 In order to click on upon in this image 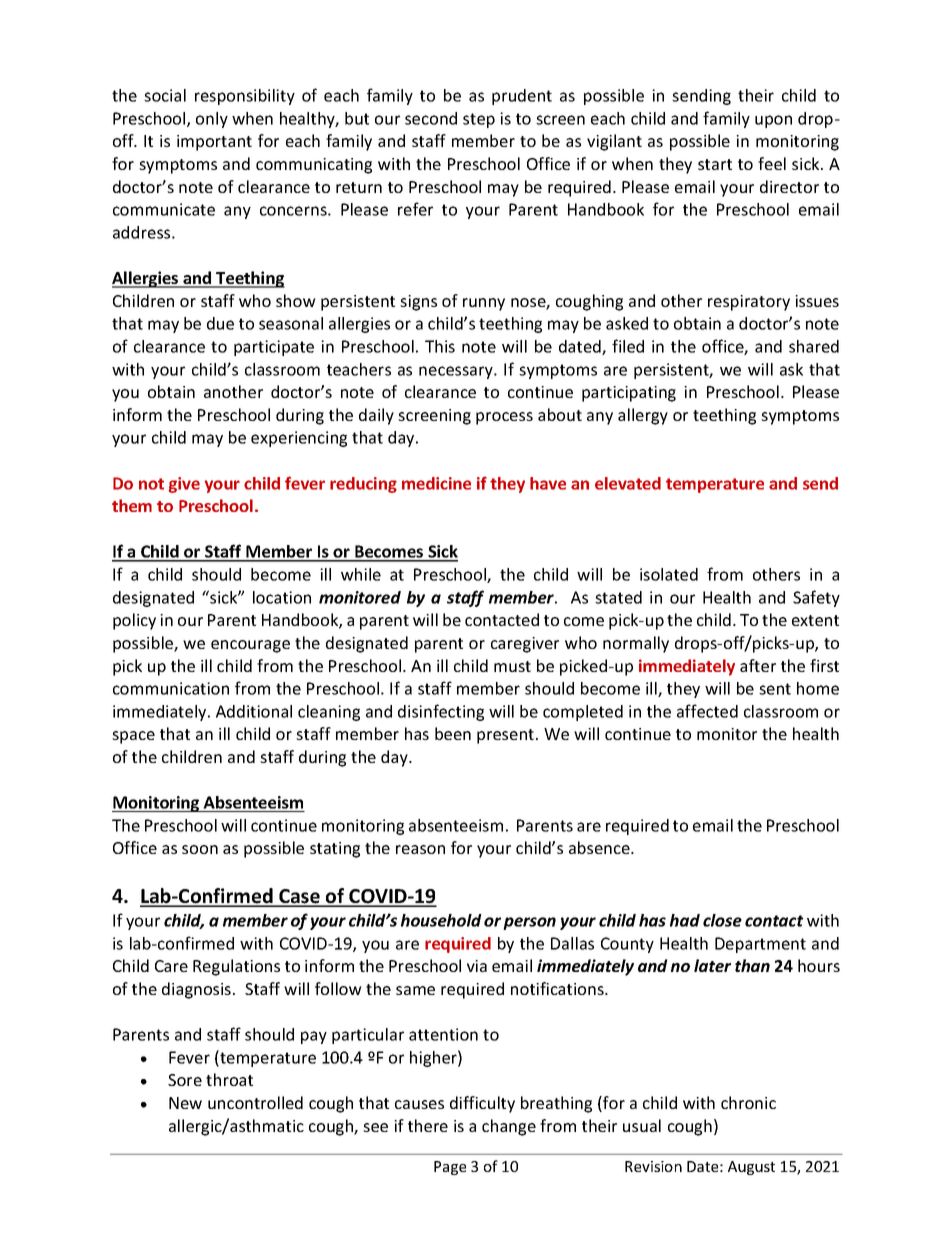, I will do `click(773, 121)`.
